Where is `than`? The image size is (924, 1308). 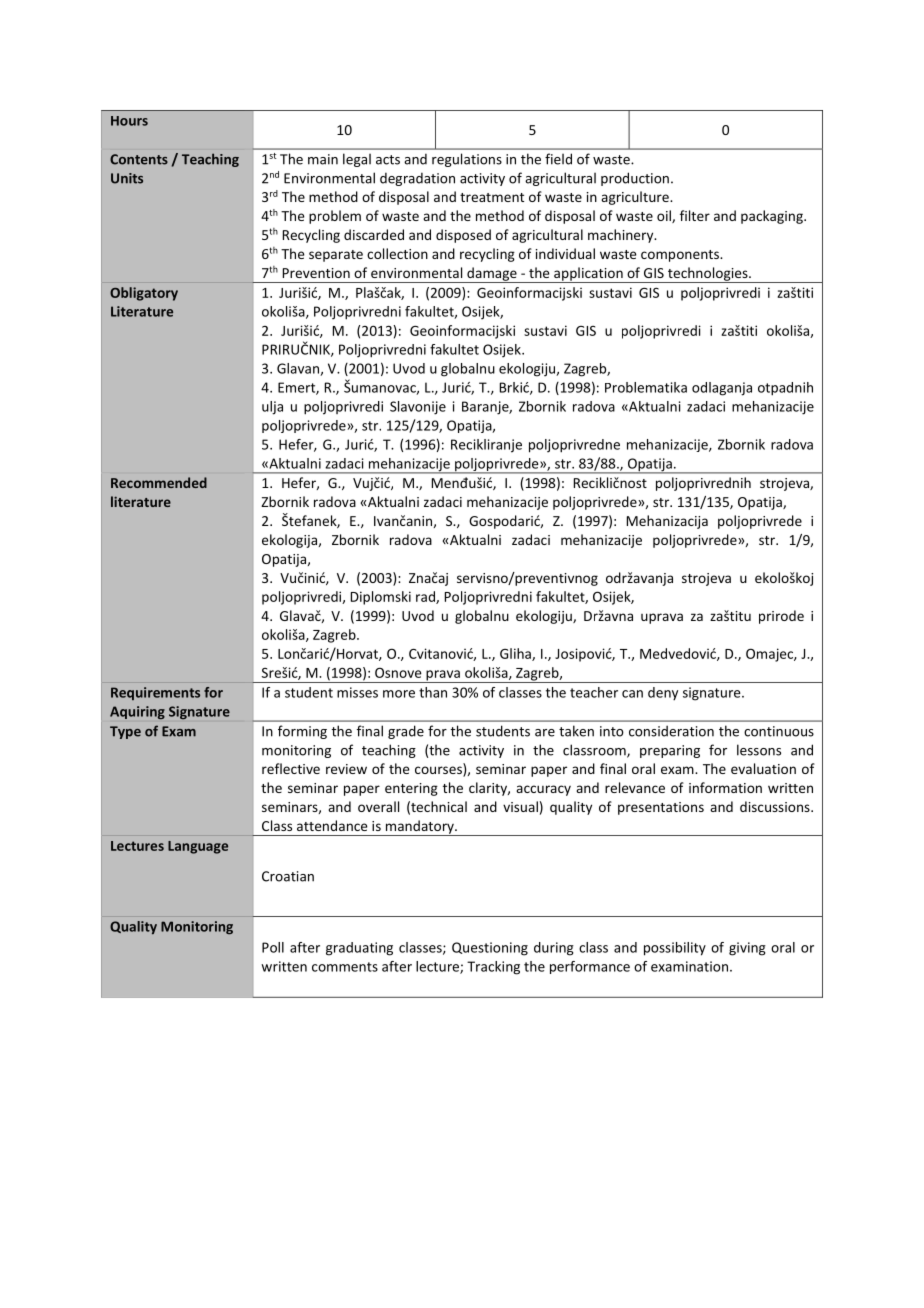
than is located at coordinates (433, 692).
